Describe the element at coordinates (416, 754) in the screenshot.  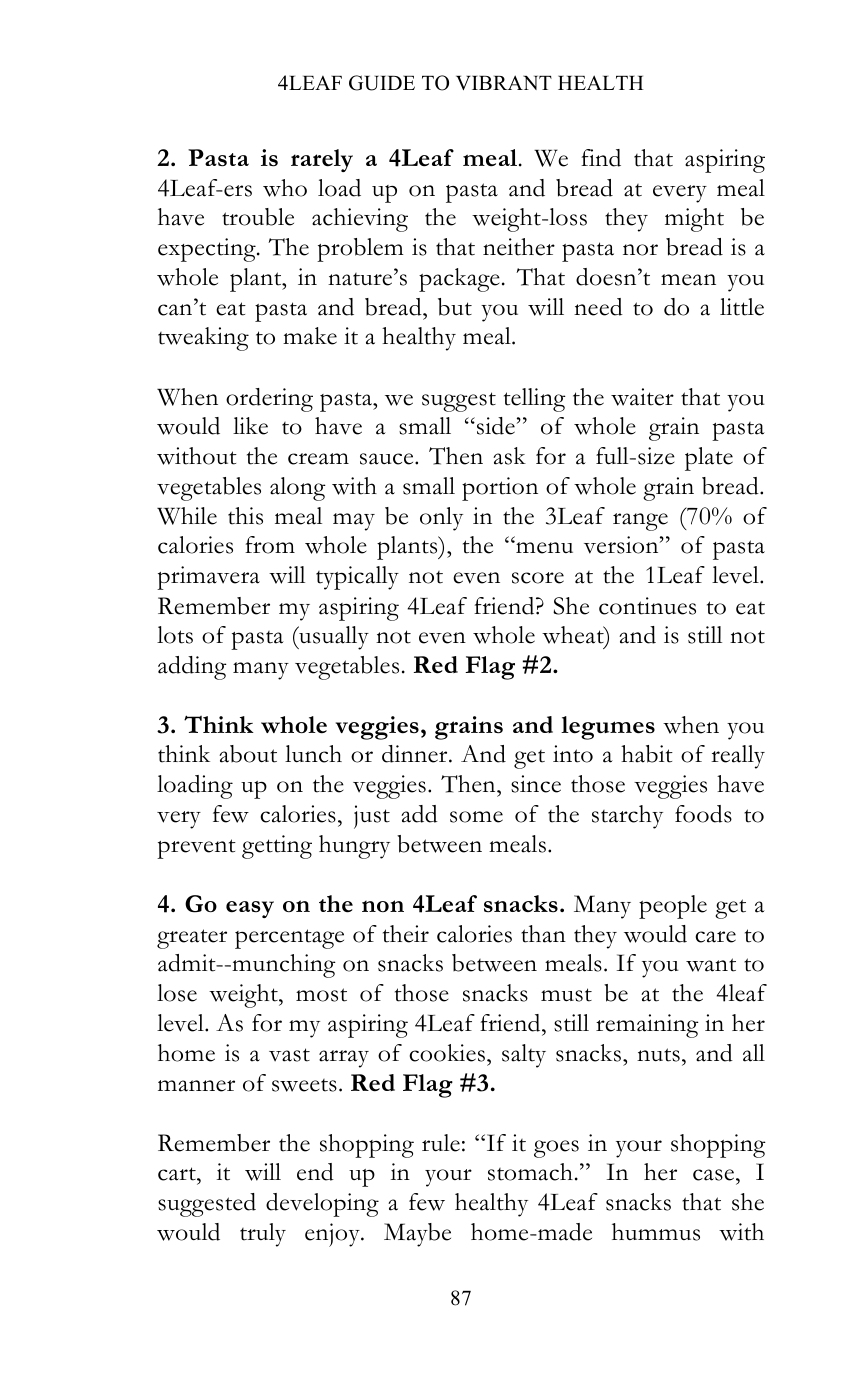
I see `dinner` at that location.
